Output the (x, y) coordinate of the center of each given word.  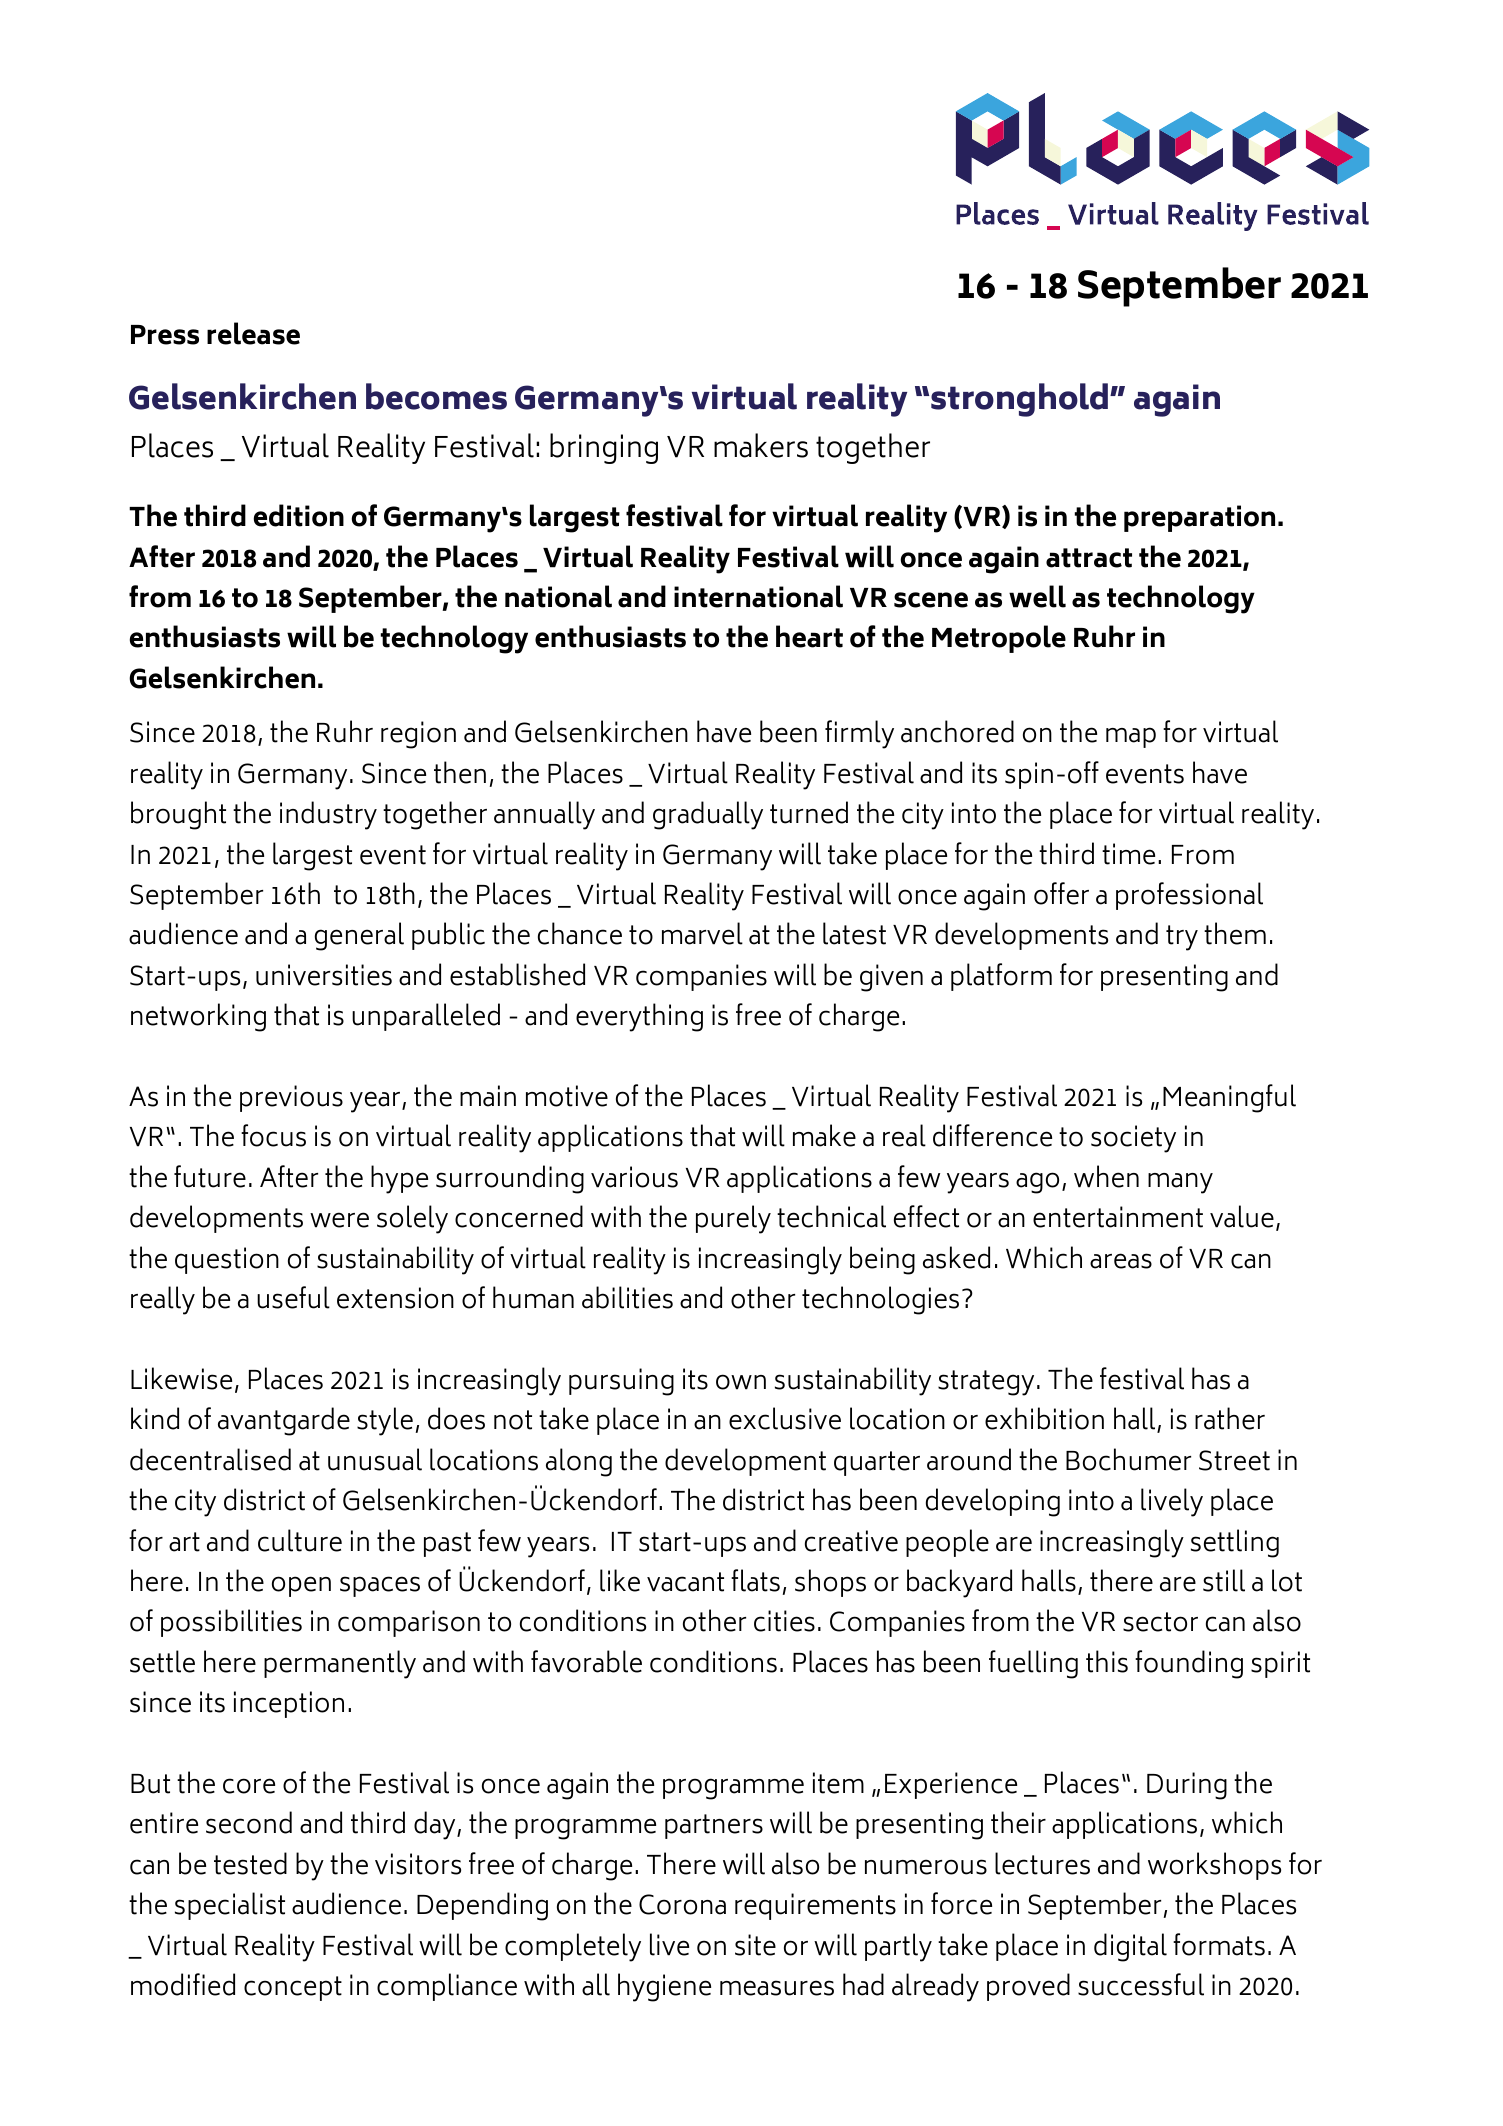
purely (733, 1219)
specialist (230, 1906)
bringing (604, 448)
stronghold (1021, 400)
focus (273, 1135)
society (1133, 1139)
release (253, 333)
